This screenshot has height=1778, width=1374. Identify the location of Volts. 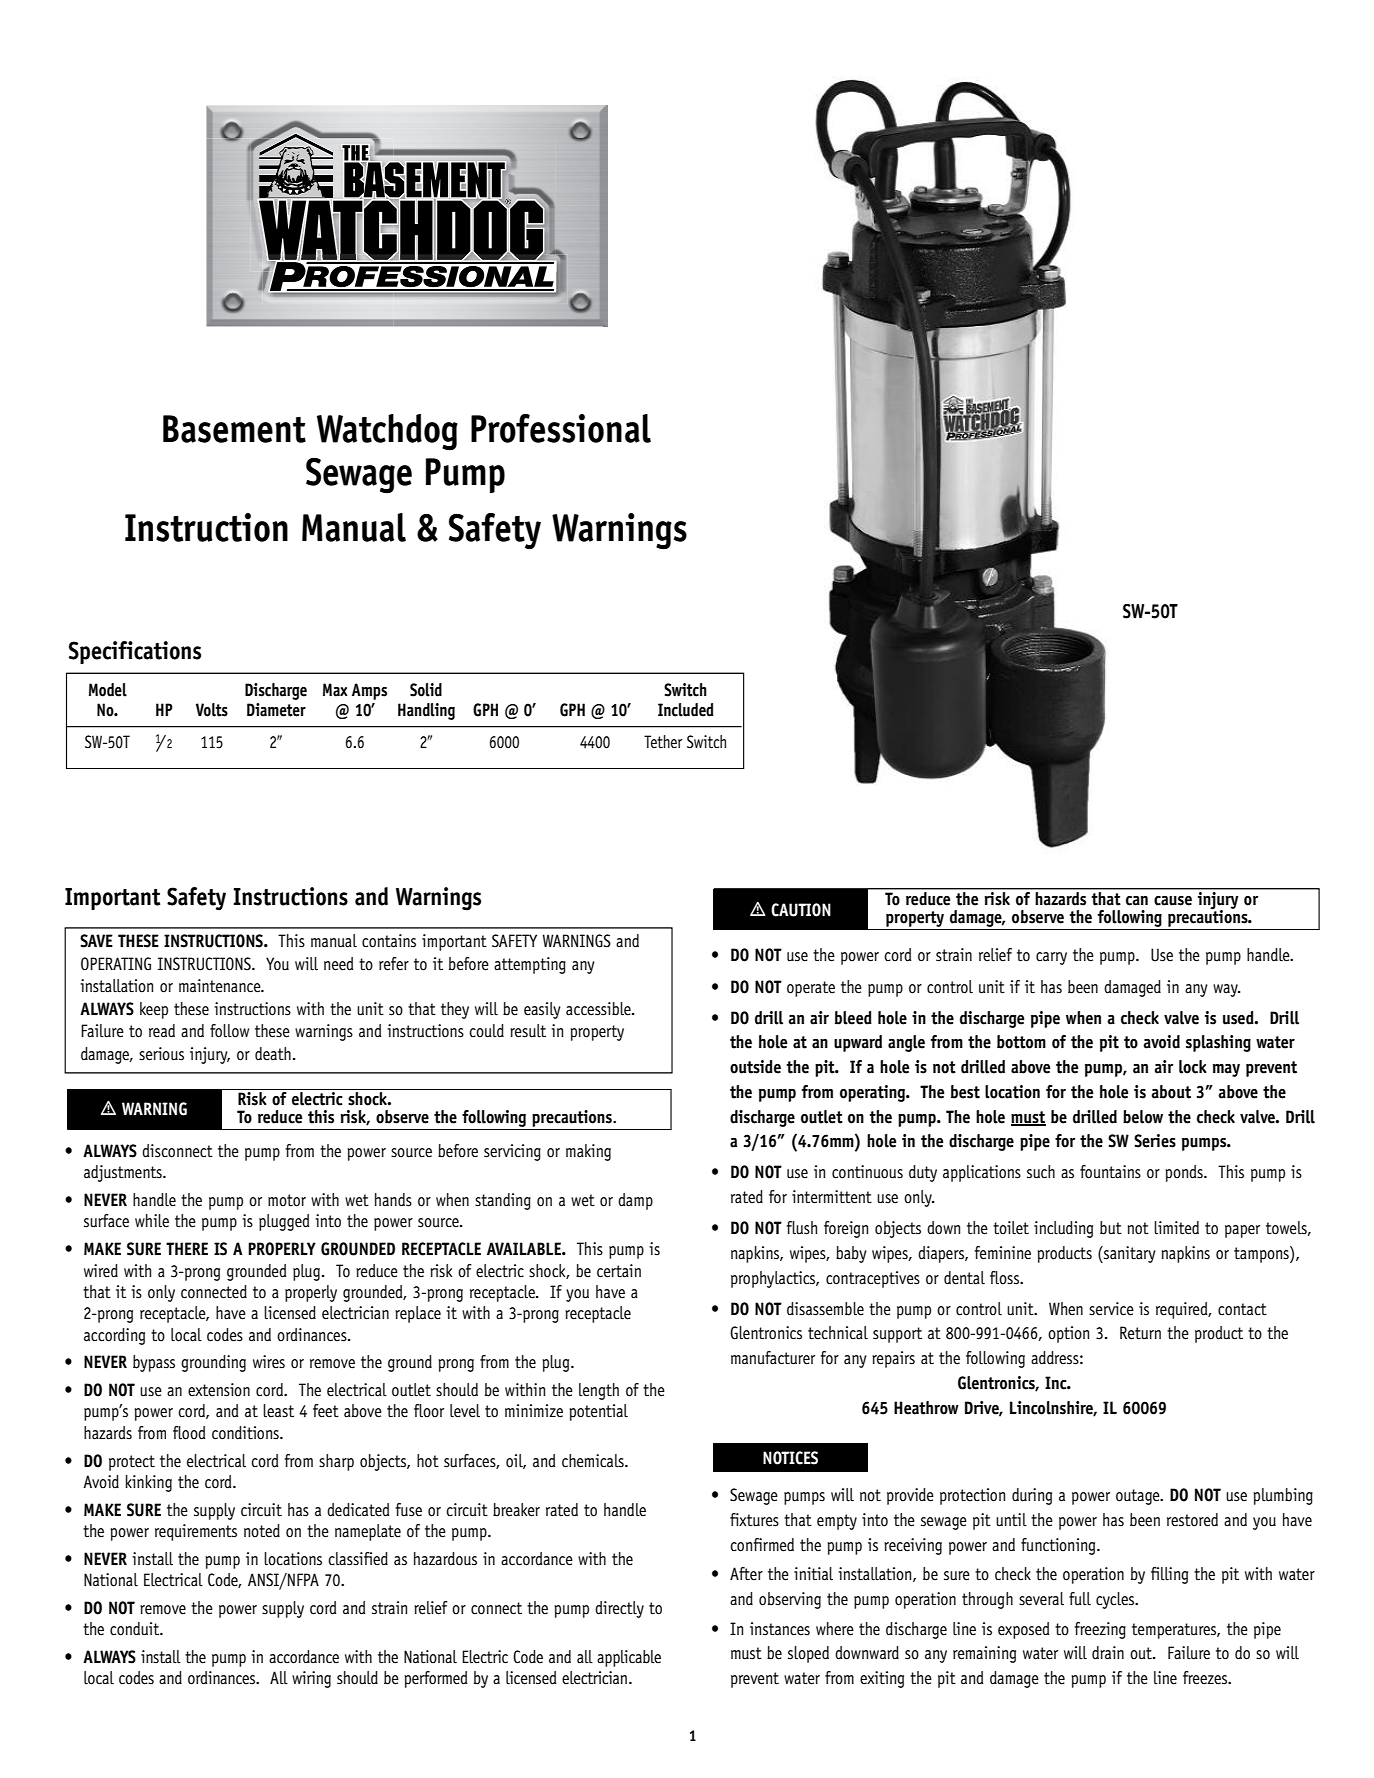
(212, 710).
